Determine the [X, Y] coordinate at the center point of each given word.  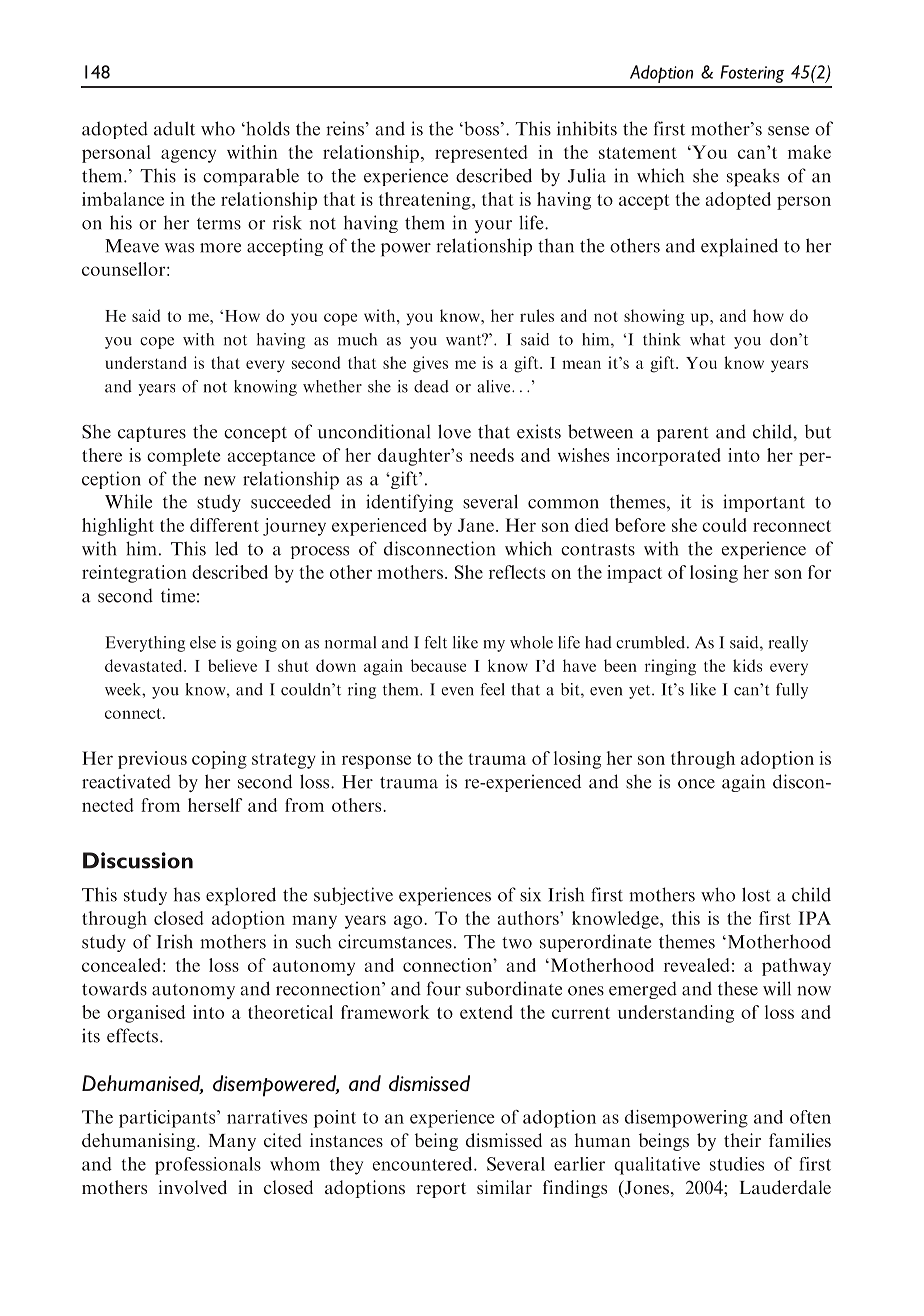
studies [737, 1164]
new [220, 481]
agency [188, 156]
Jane [476, 525]
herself [215, 805]
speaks [753, 177]
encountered [424, 1164]
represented [481, 154]
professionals [208, 1166]
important [764, 503]
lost [756, 894]
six [530, 894]
